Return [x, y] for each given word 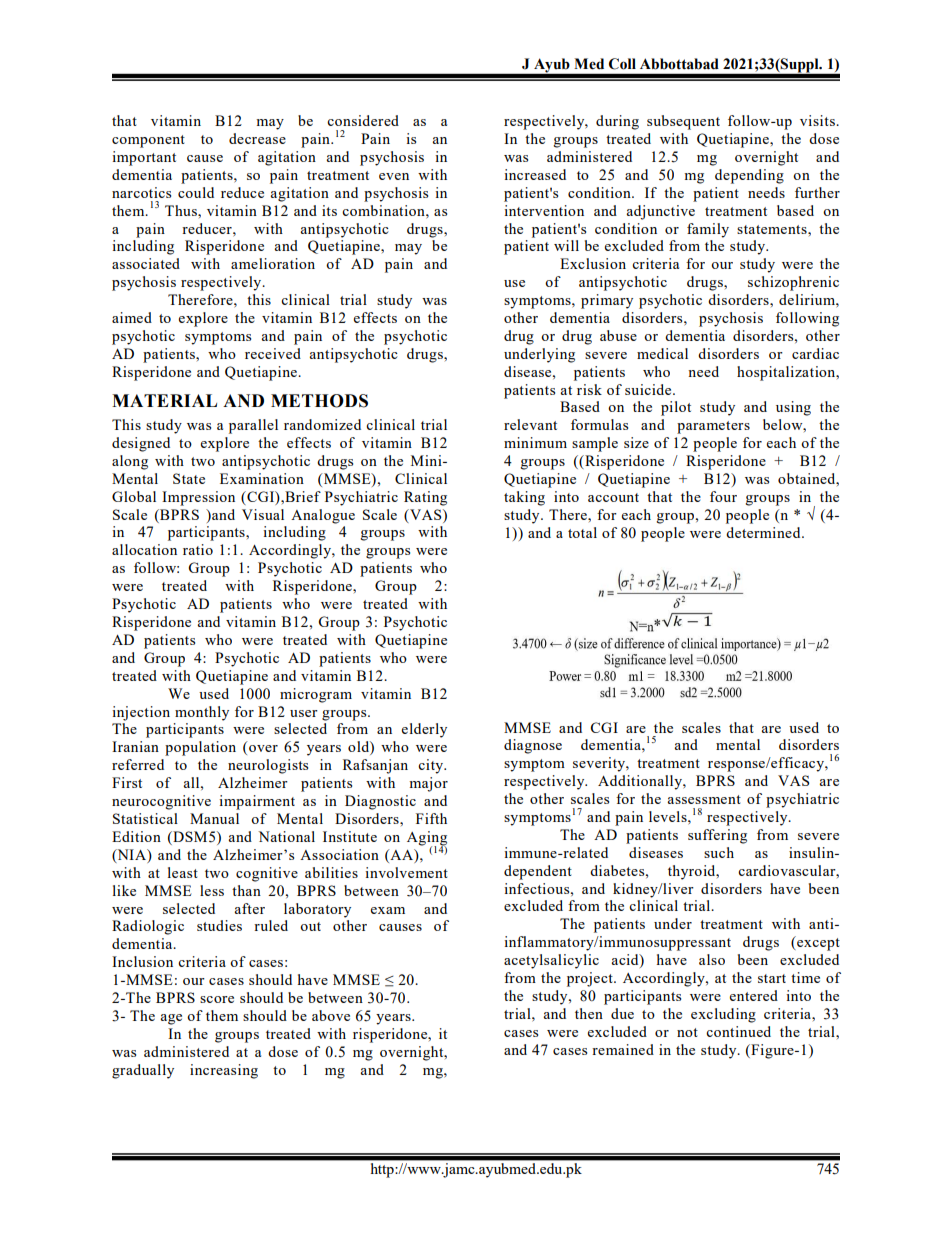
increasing [224, 1071]
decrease [257, 138]
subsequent [683, 122]
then [589, 1013]
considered [363, 120]
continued [738, 1031]
